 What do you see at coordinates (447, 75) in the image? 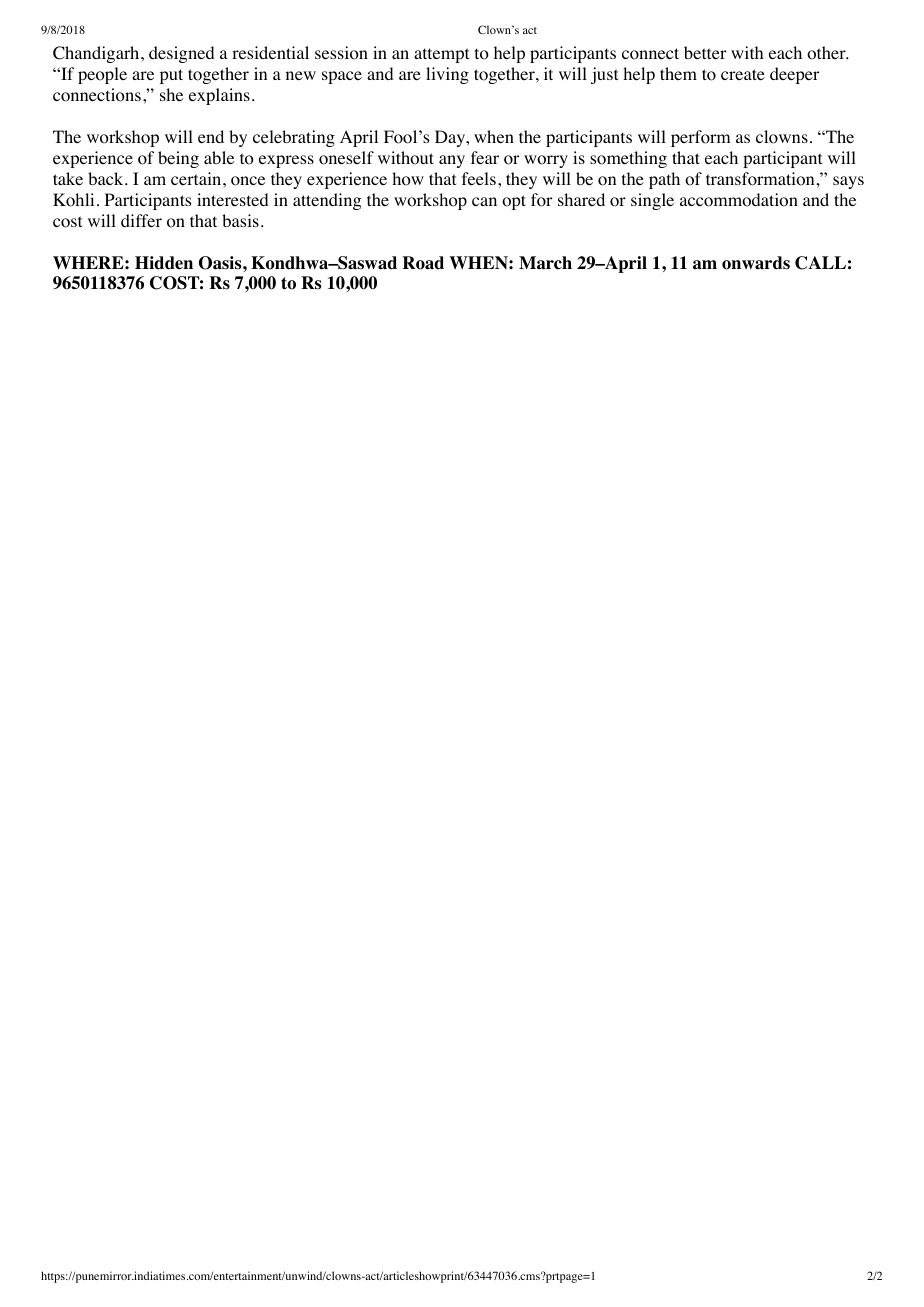
I see `living` at bounding box center [447, 75].
